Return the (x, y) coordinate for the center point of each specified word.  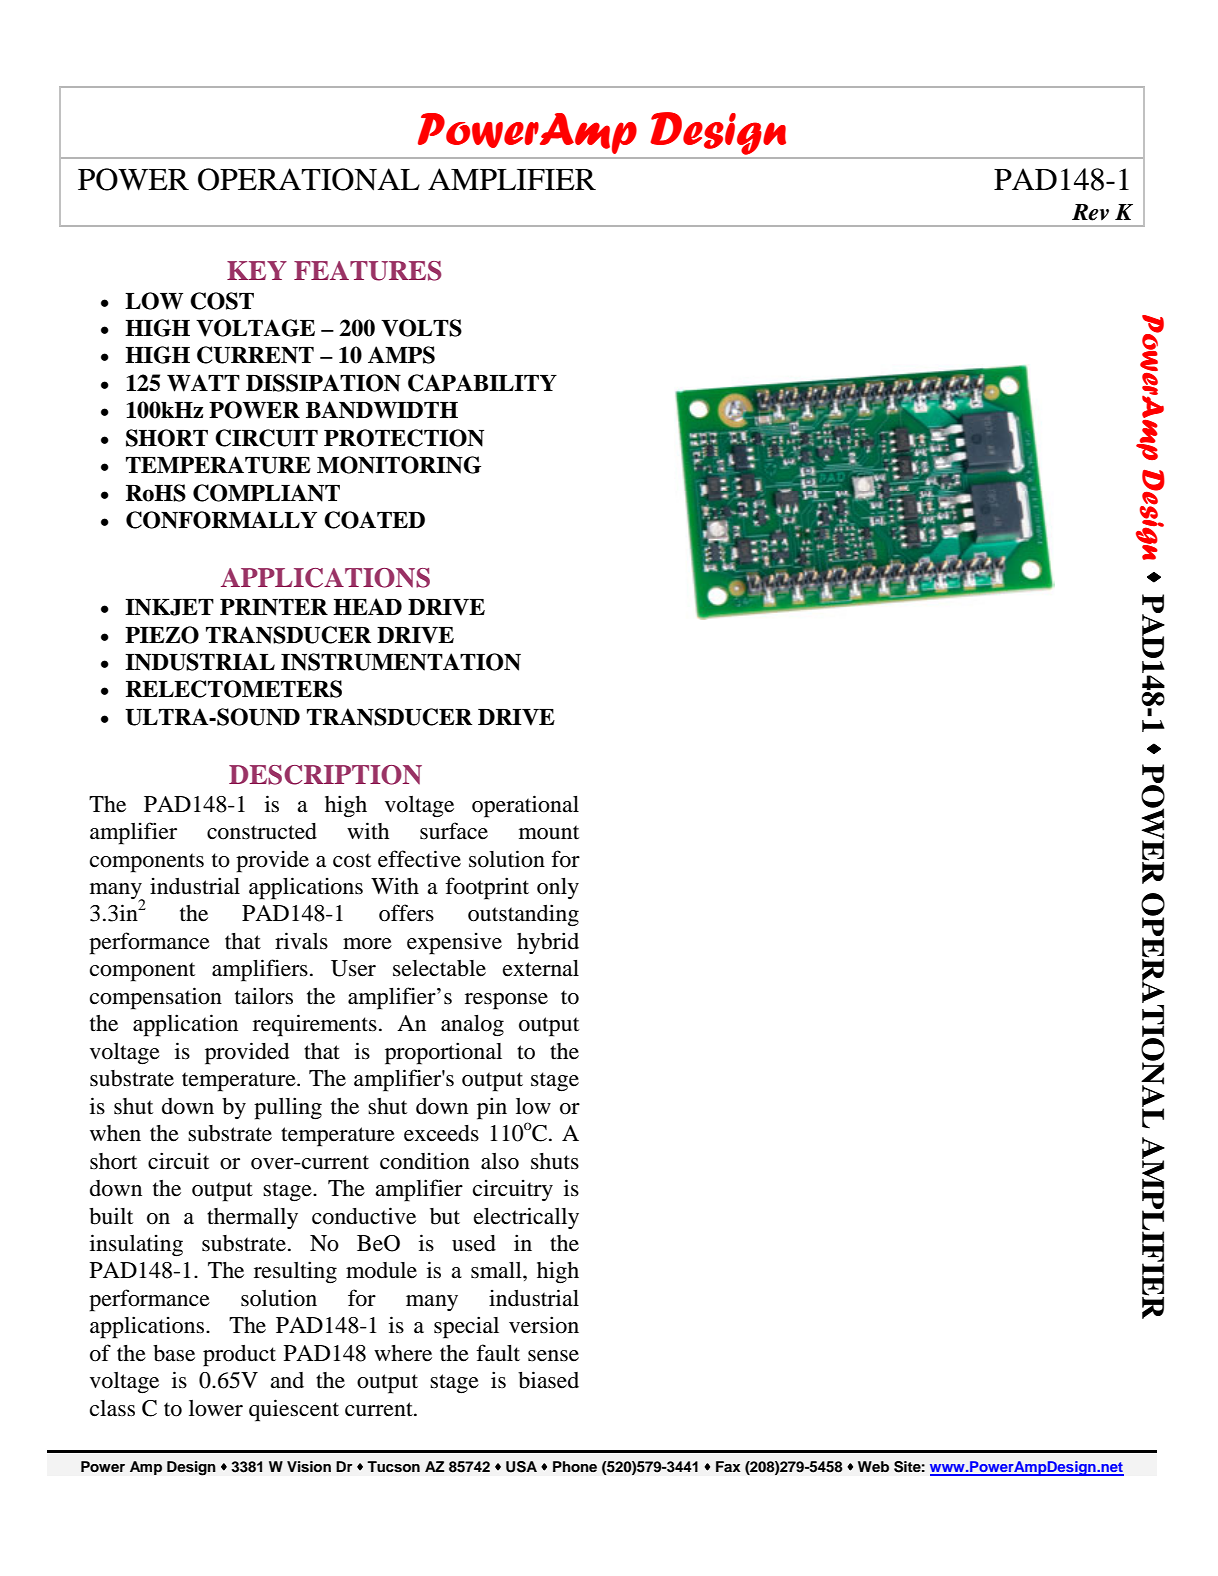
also (500, 1161)
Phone (575, 1467)
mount (549, 832)
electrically (526, 1218)
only (558, 888)
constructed (262, 831)
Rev (1090, 212)
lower (216, 1408)
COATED (374, 520)
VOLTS (421, 328)
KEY (257, 270)
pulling (288, 1108)
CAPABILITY (482, 383)
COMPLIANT (266, 493)
